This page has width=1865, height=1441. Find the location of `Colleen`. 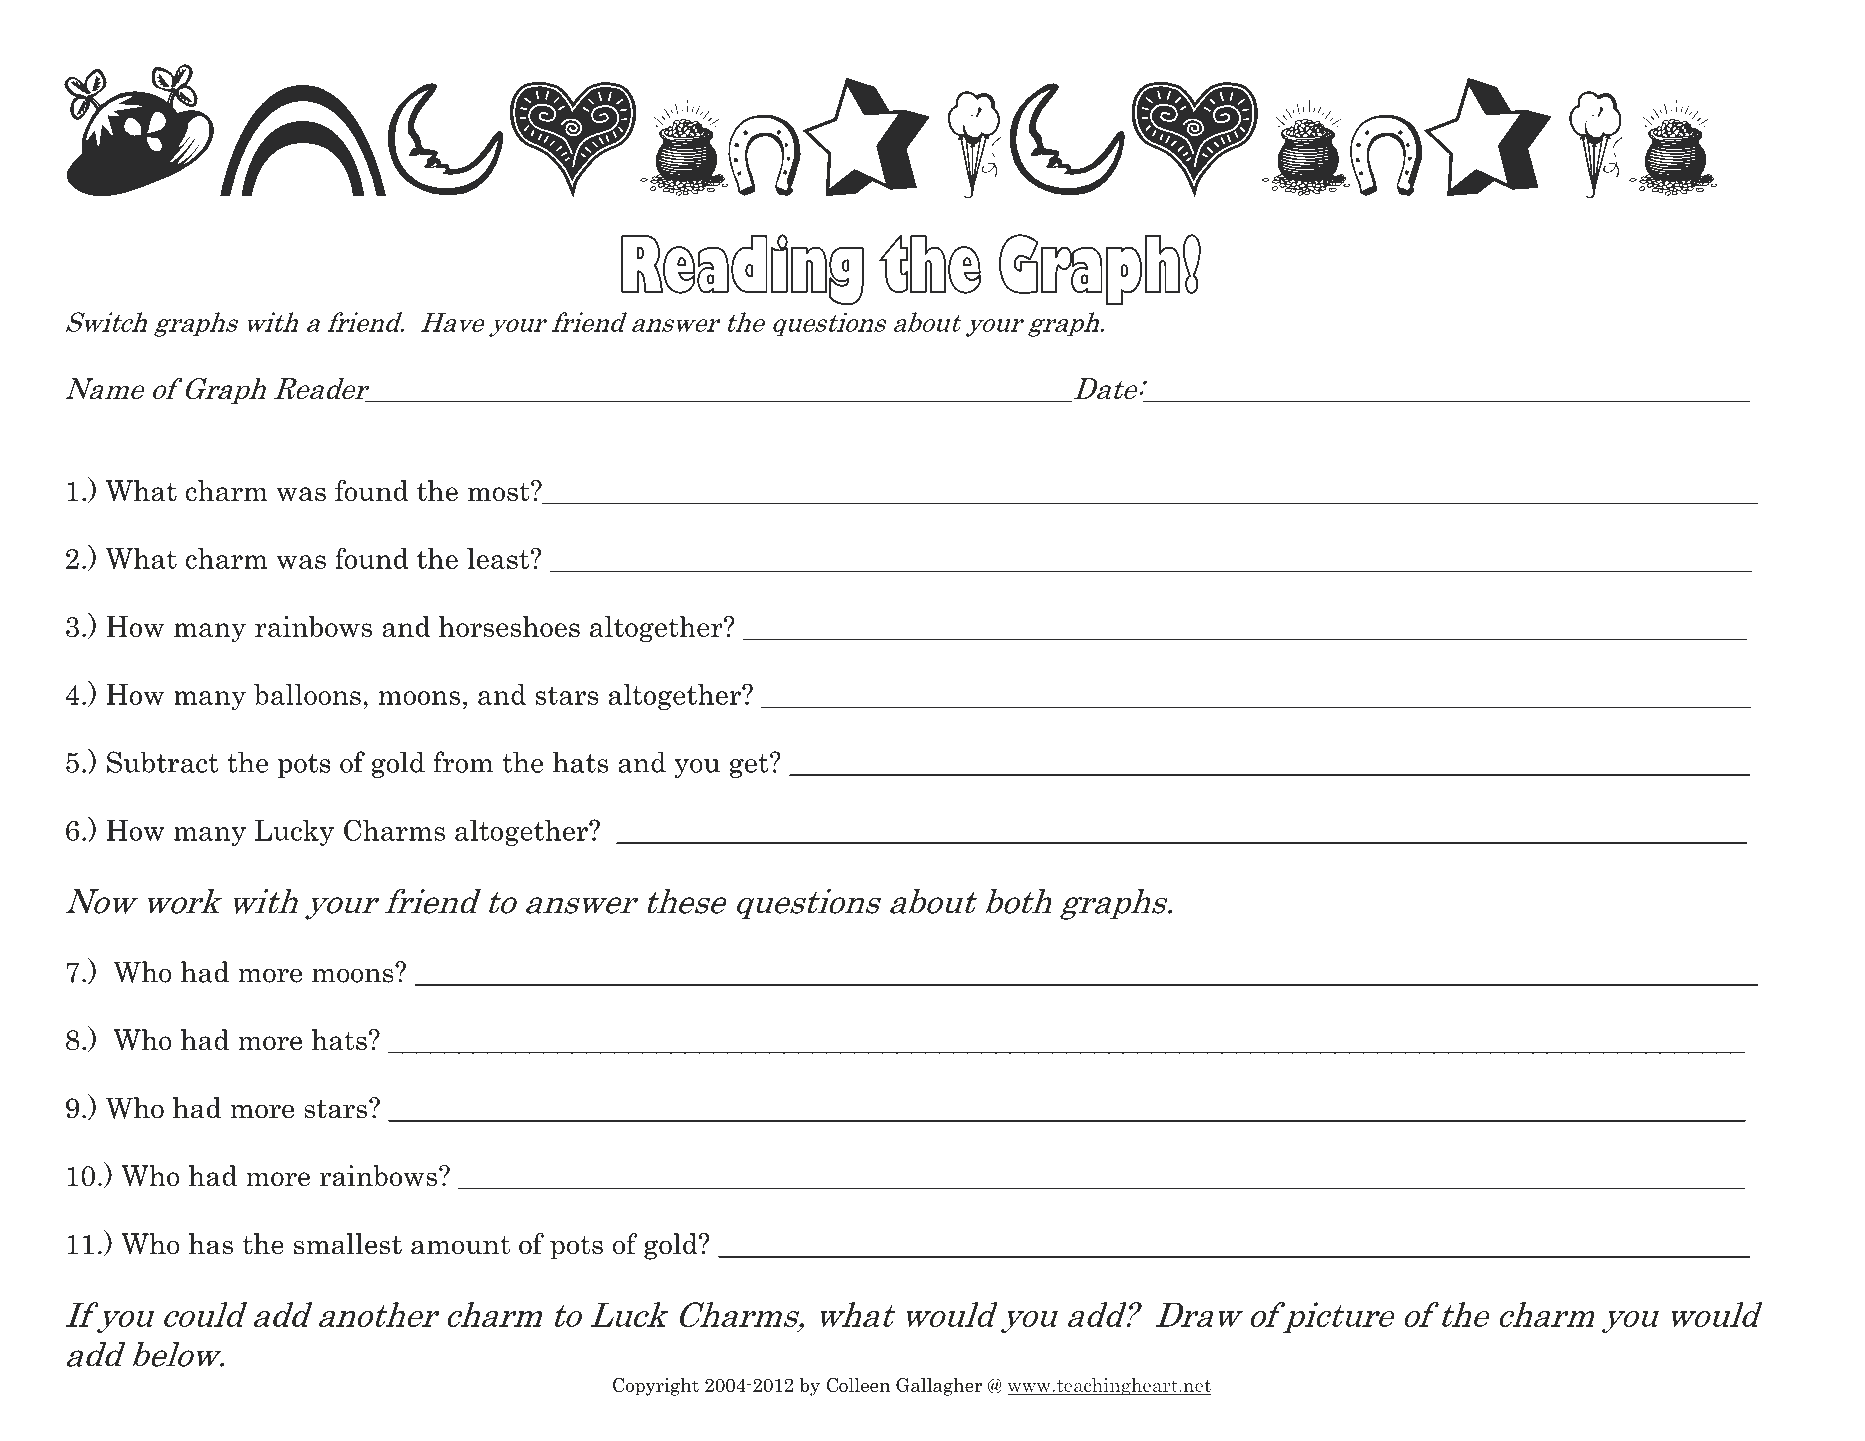

Colleen is located at coordinates (859, 1385).
